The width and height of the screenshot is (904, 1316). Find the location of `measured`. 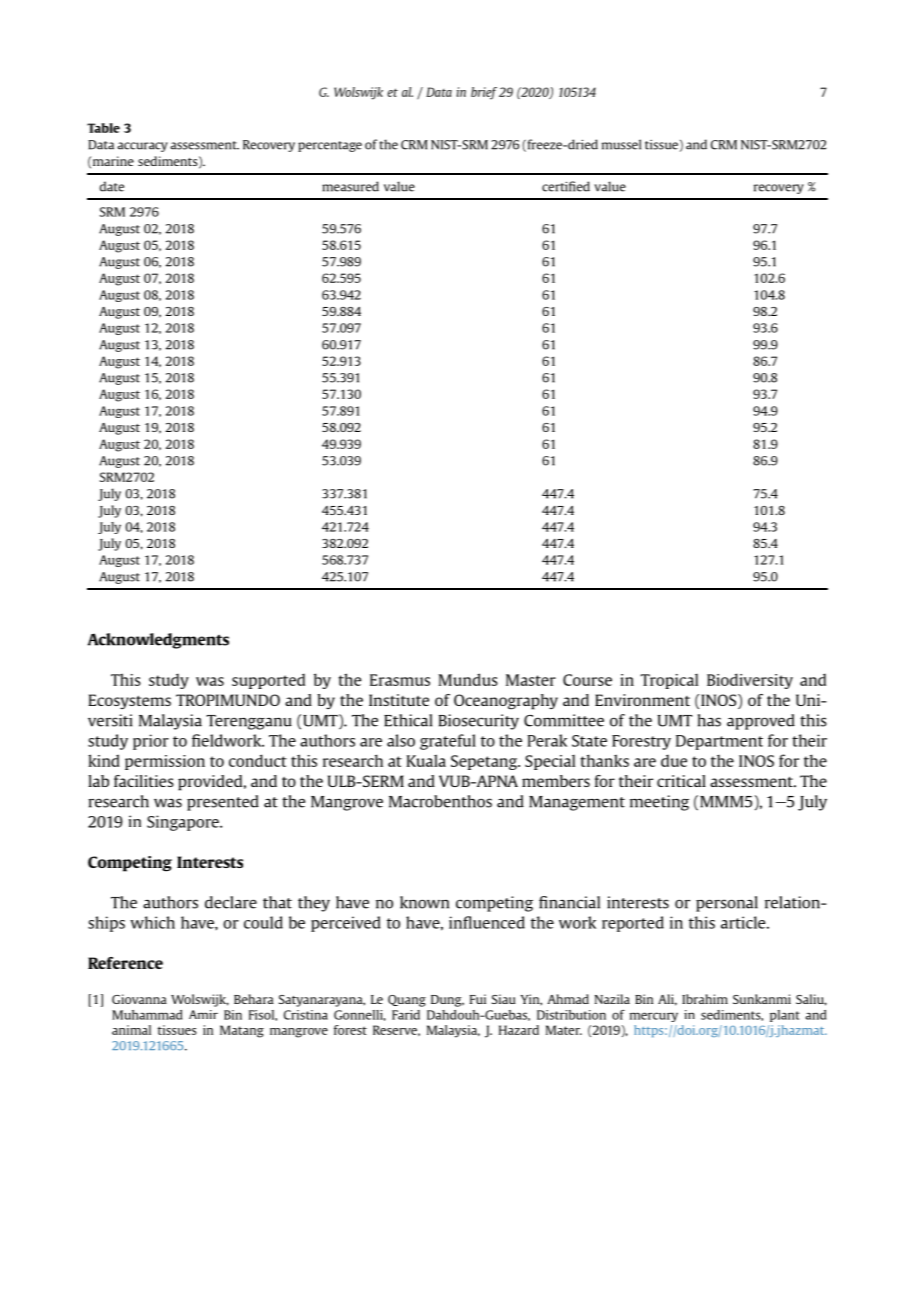

measured is located at coordinates (350, 186).
